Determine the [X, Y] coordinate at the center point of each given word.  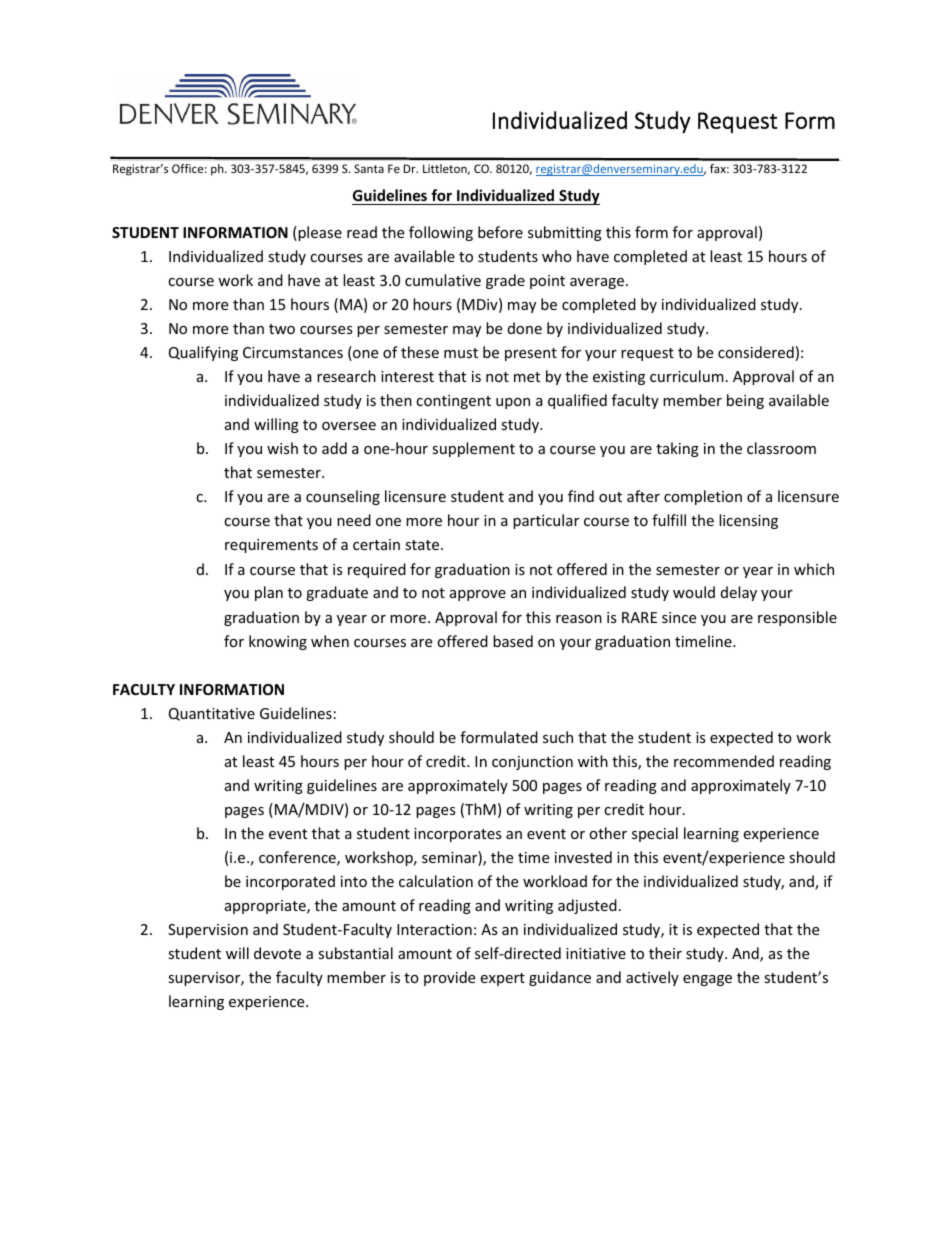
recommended [724, 761]
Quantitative [212, 714]
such [558, 737]
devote [277, 953]
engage [707, 980]
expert [502, 979]
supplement [473, 449]
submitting [565, 233]
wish [282, 448]
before [500, 232]
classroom [781, 448]
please [319, 233]
